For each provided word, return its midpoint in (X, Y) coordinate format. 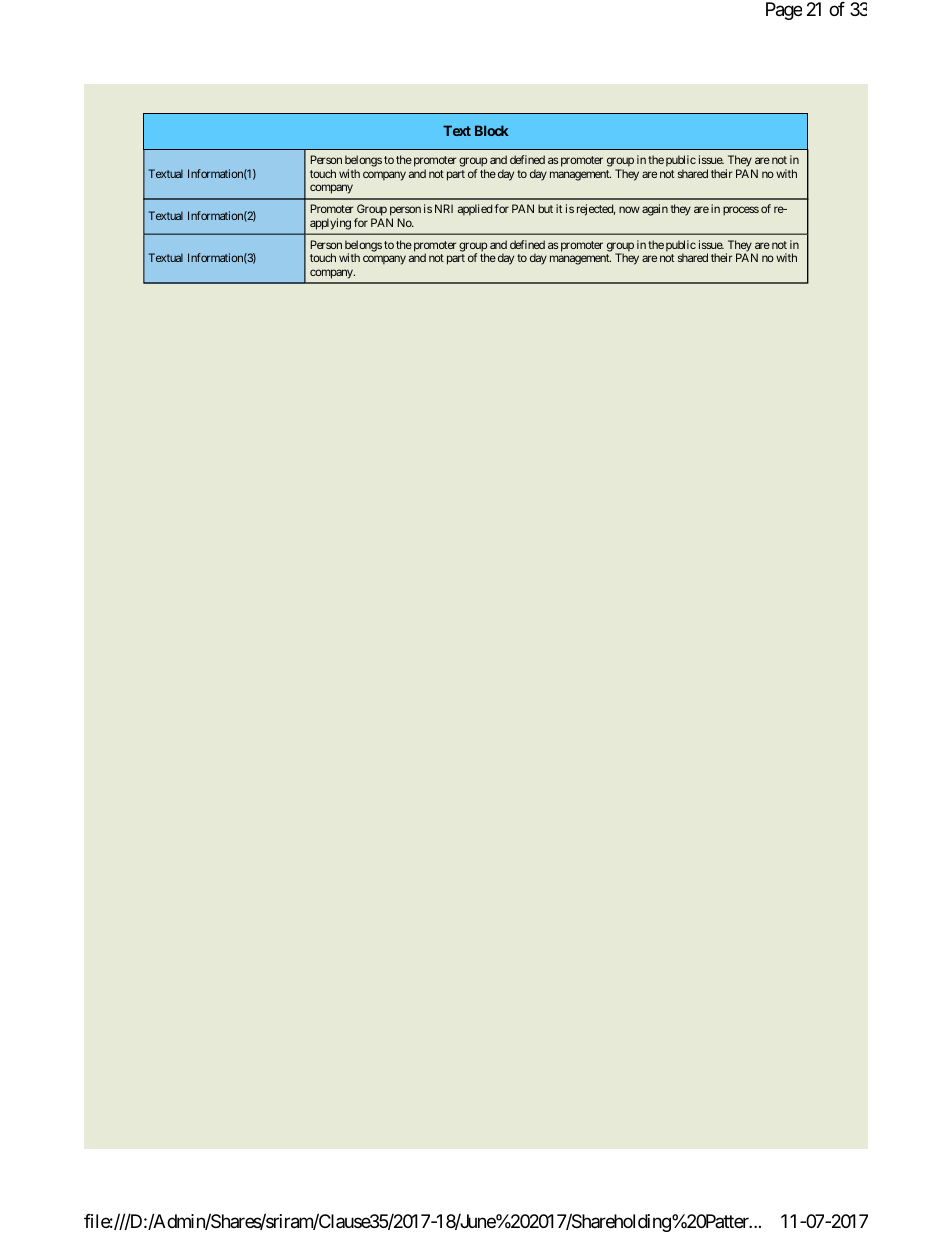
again (655, 210)
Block (492, 130)
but (545, 208)
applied (475, 210)
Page (784, 11)
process (741, 211)
